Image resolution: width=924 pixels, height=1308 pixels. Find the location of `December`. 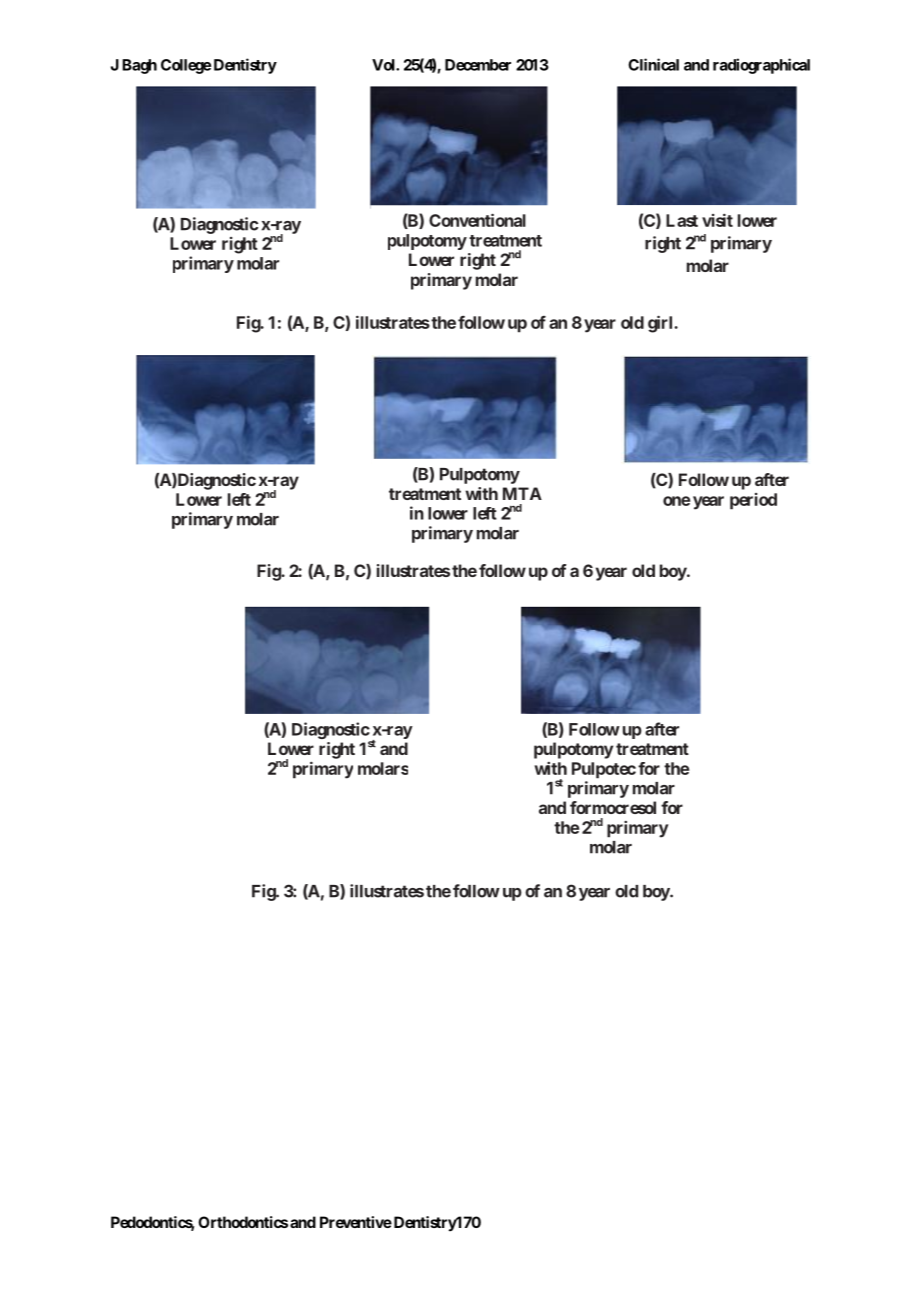

December is located at coordinates (478, 65).
